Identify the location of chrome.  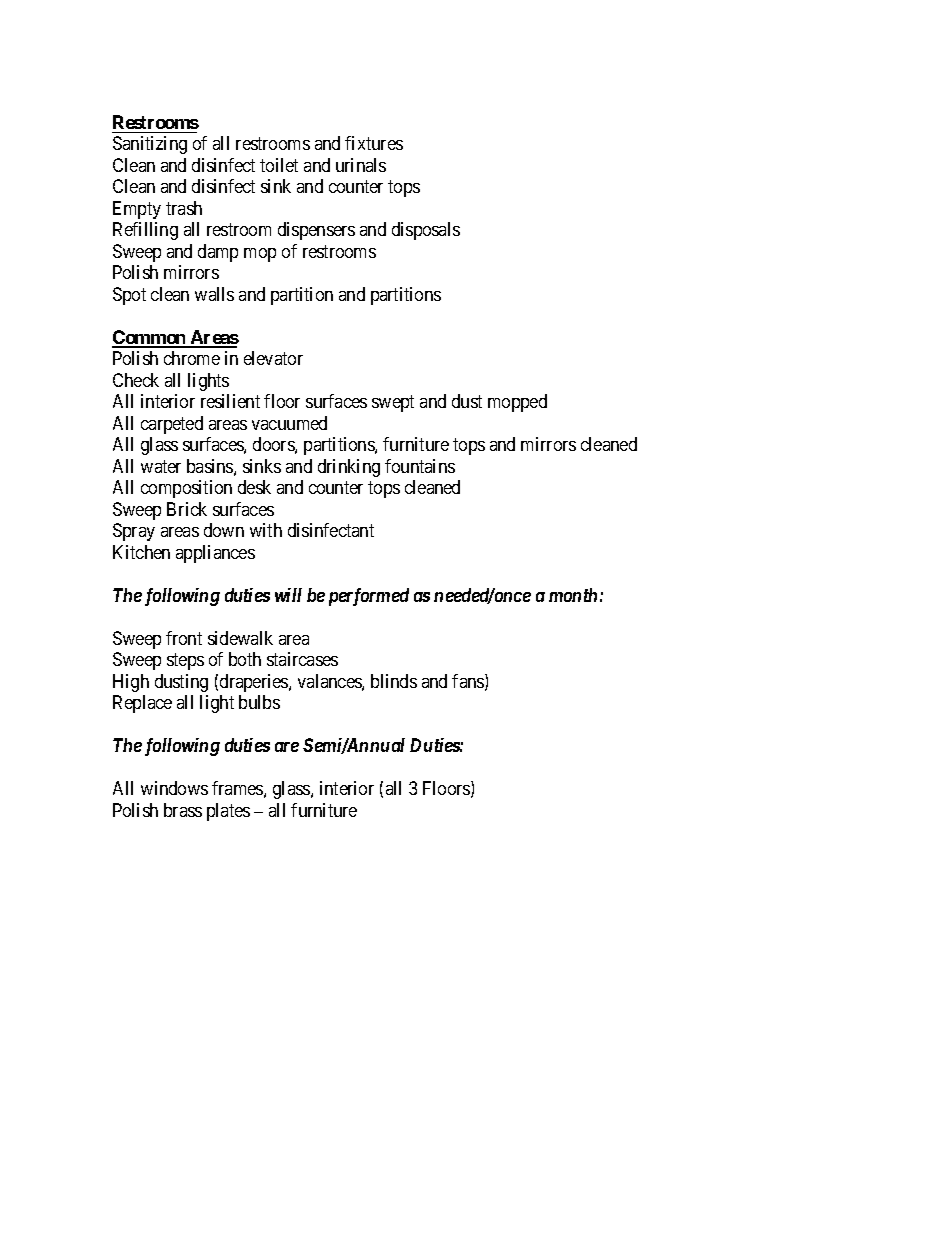
(192, 358).
